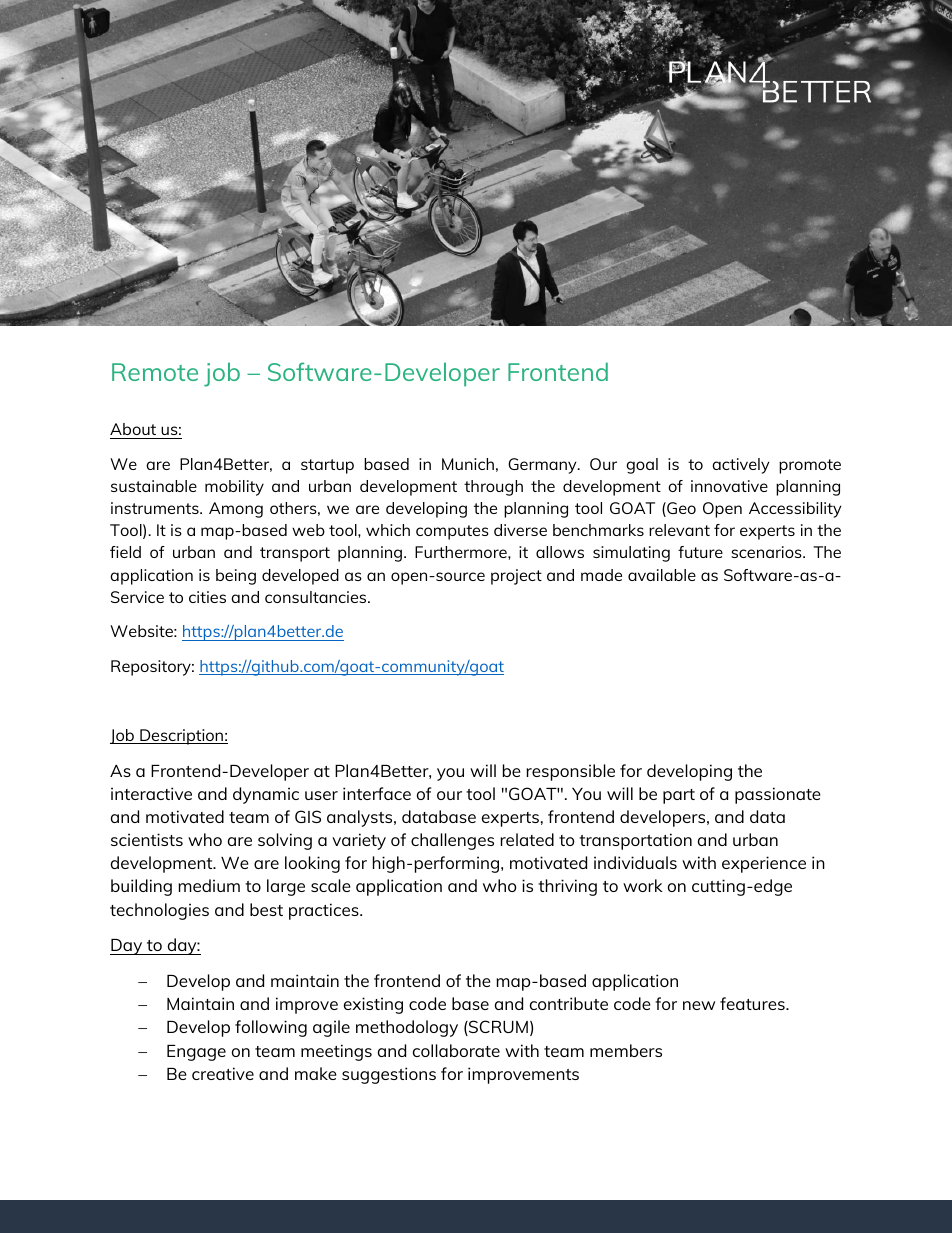 Image resolution: width=952 pixels, height=1233 pixels. I want to click on responsible, so click(570, 772).
